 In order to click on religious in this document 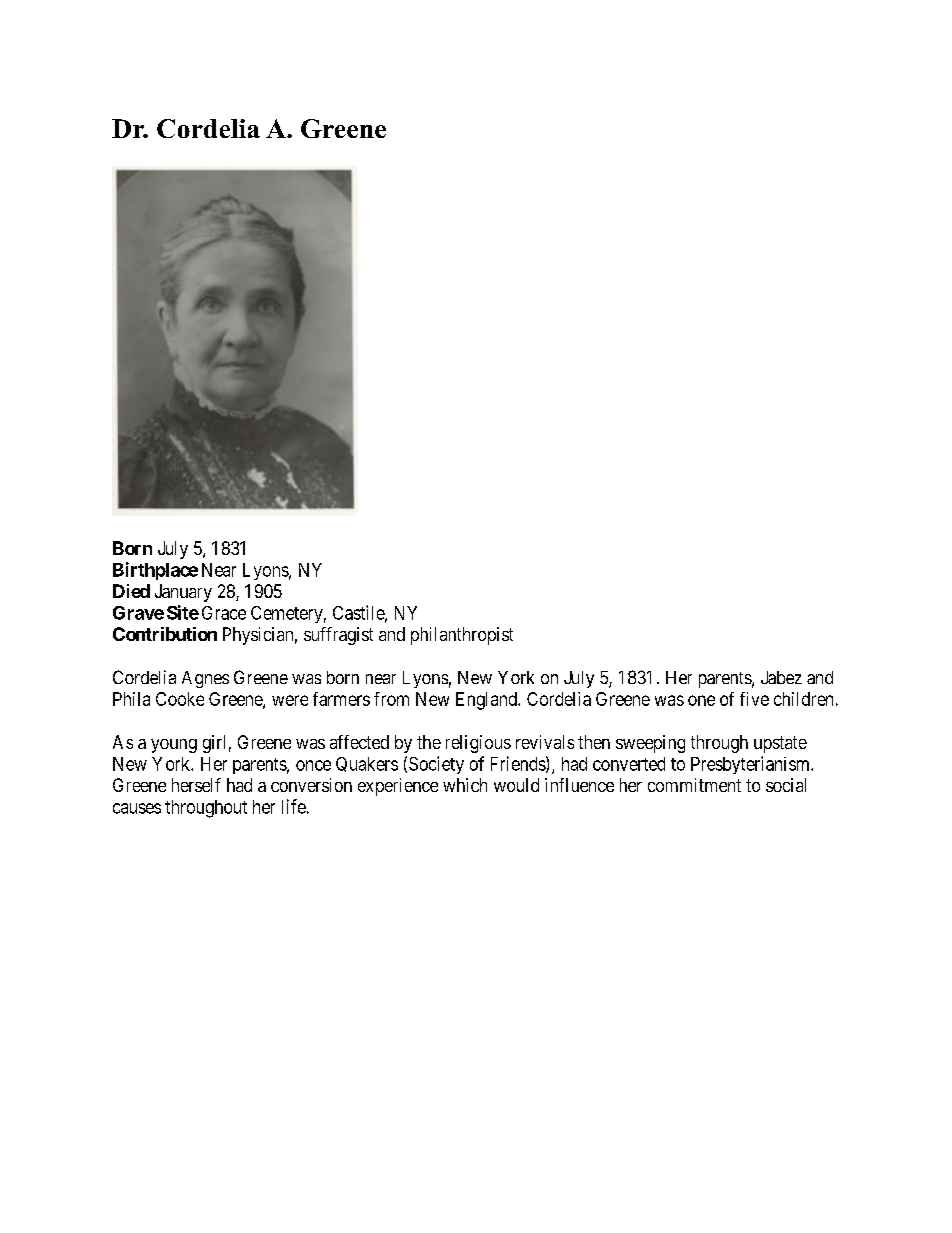, I will do `click(478, 744)`.
